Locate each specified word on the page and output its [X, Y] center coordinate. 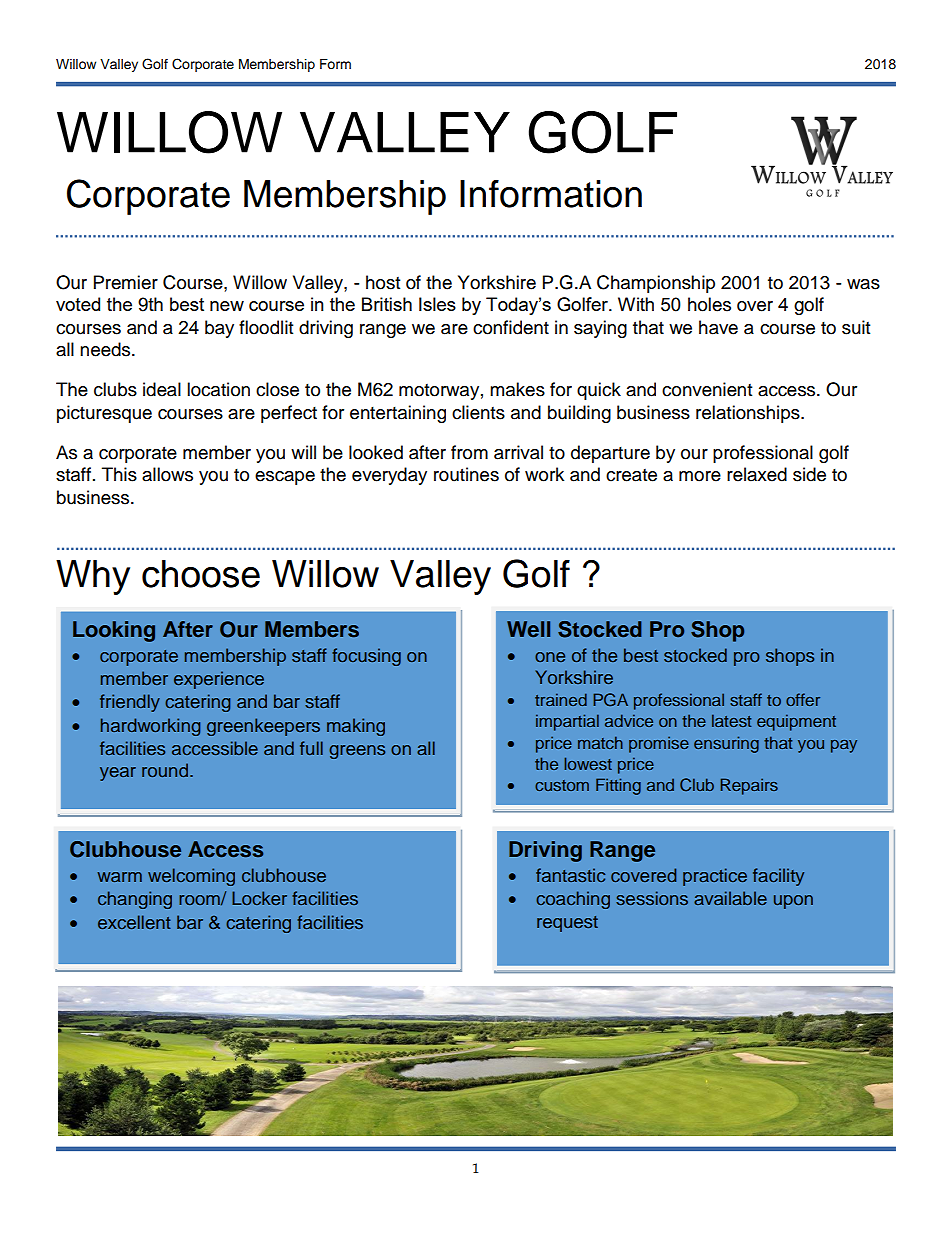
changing [135, 900]
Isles [437, 304]
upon [793, 902]
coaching [573, 900]
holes [709, 304]
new [227, 306]
